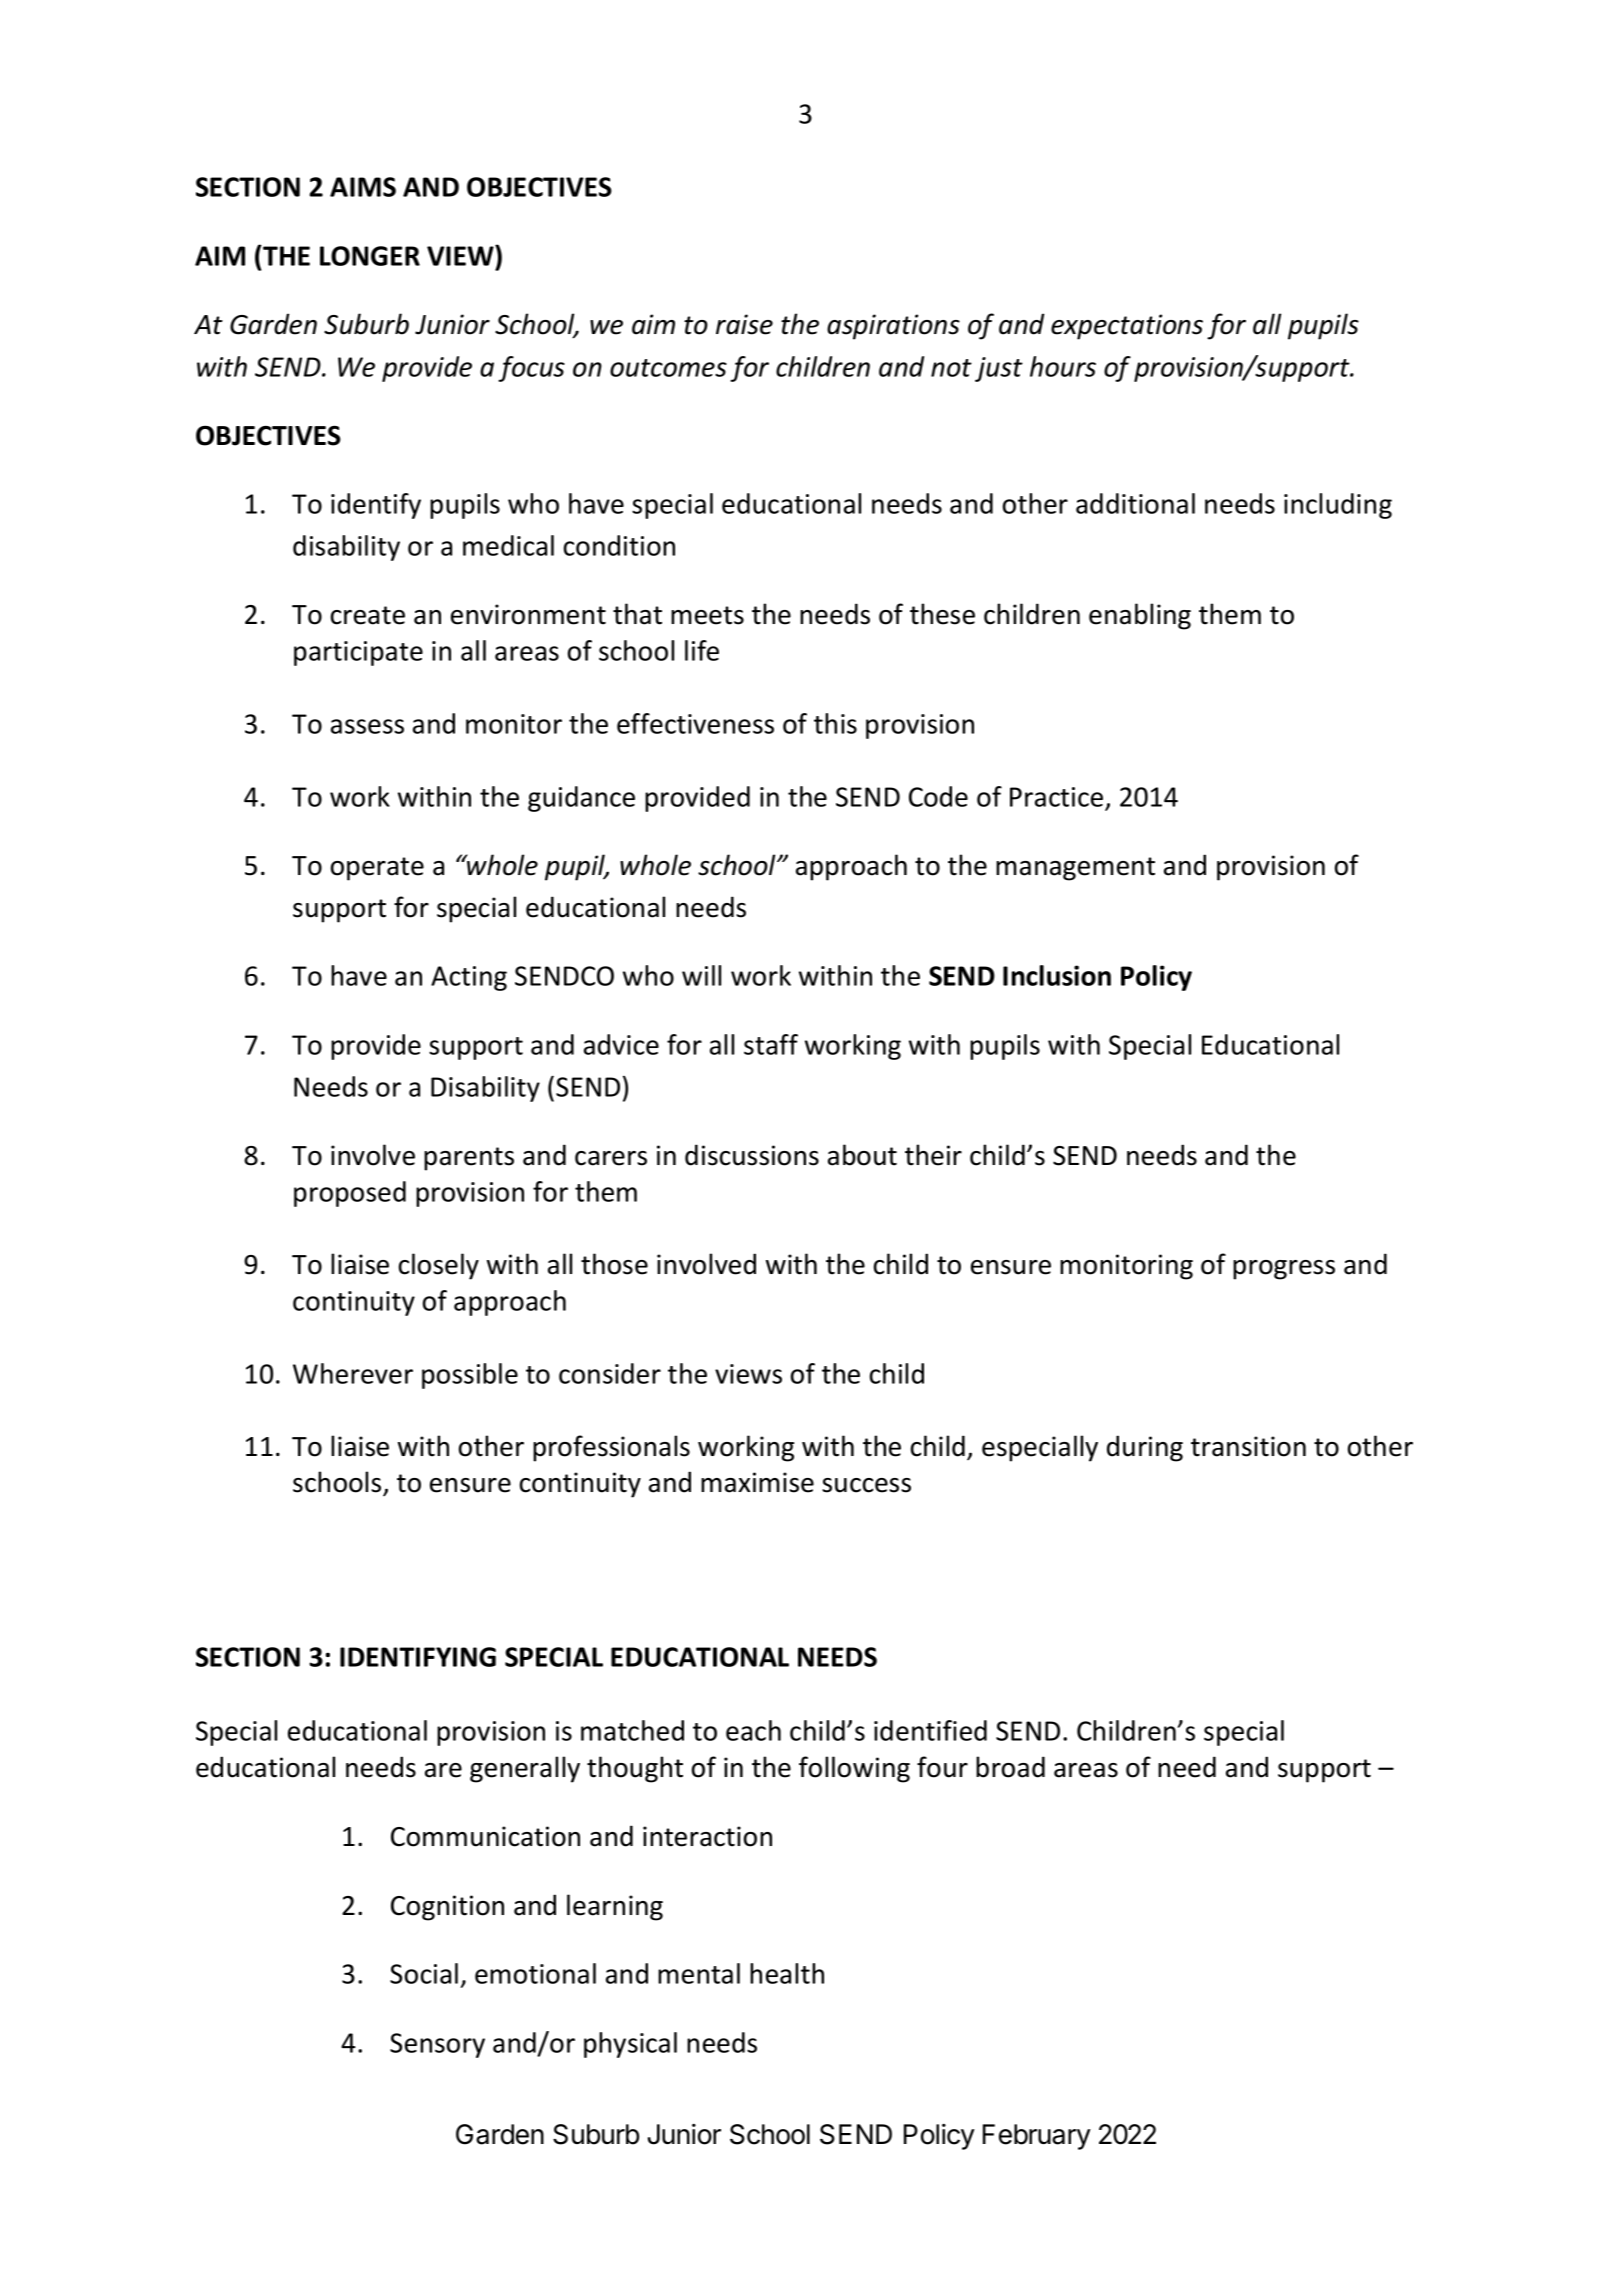 The width and height of the page is (1612, 2279). What do you see at coordinates (862, 1155) in the page?
I see `about` at bounding box center [862, 1155].
